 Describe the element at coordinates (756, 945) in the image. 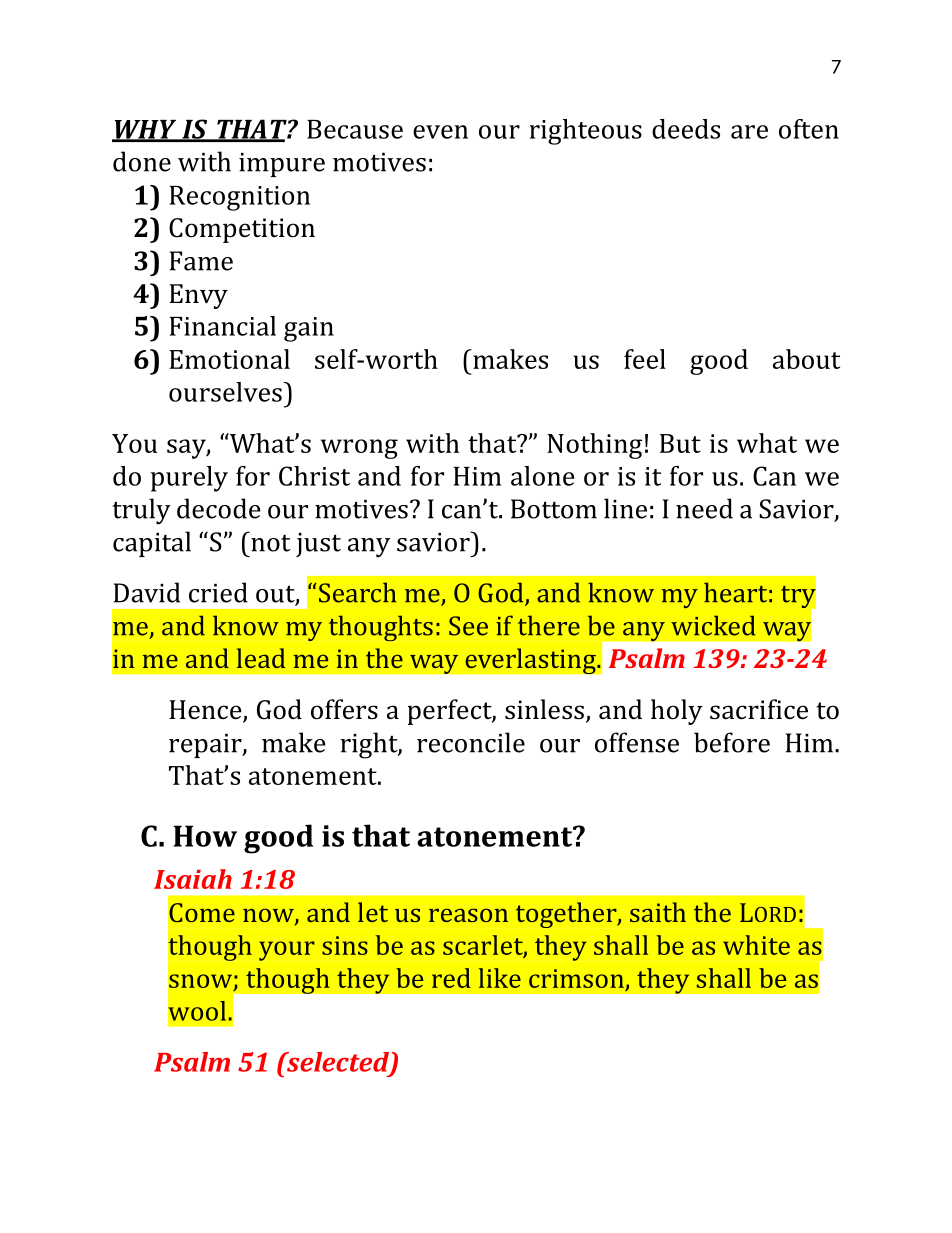

I see `white` at that location.
